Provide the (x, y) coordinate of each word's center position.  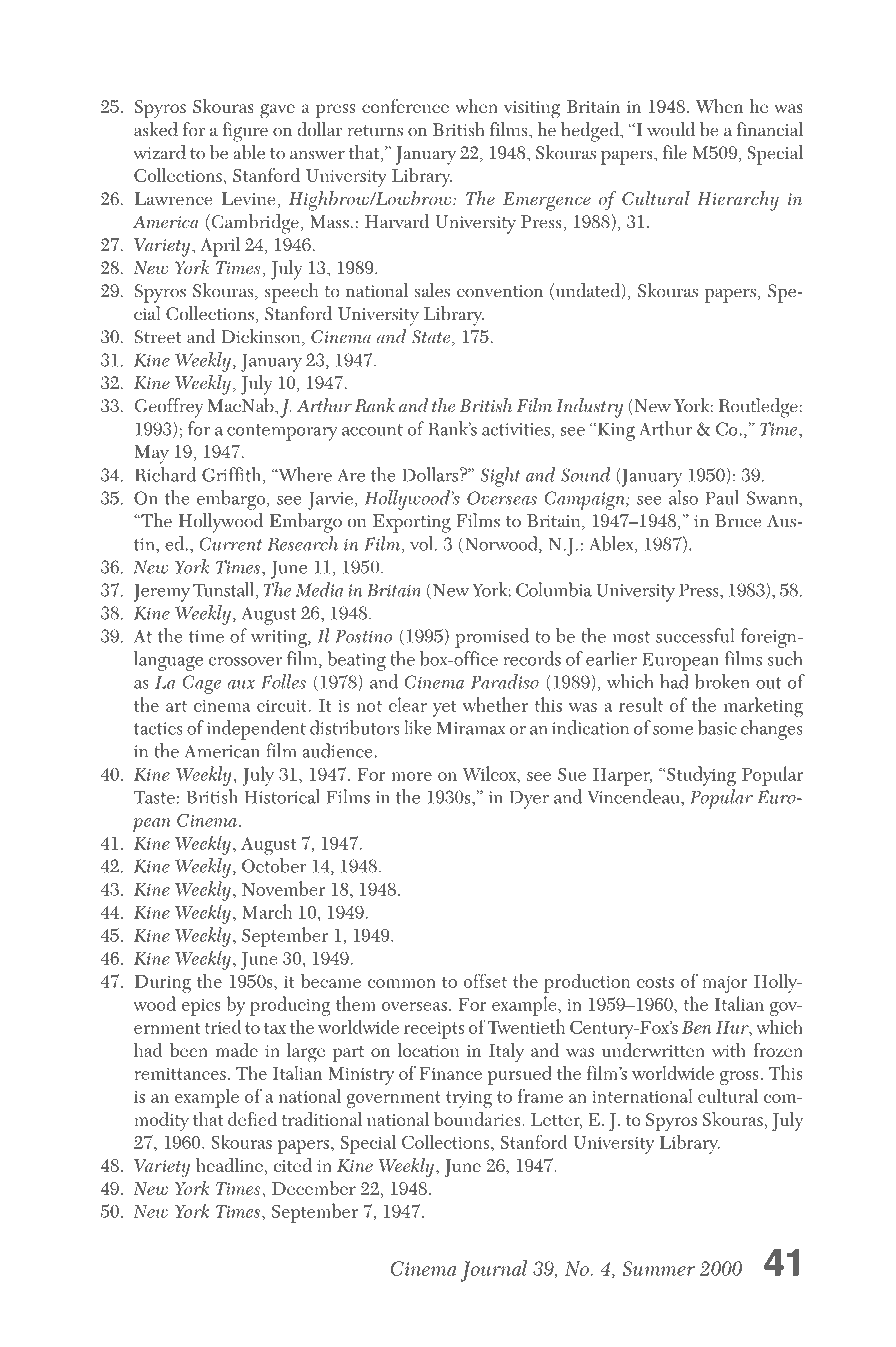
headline (229, 1165)
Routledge (758, 408)
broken (722, 681)
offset (485, 981)
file (675, 152)
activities (516, 429)
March (267, 911)
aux (241, 684)
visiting (532, 110)
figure (245, 132)
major (725, 984)
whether (495, 704)
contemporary (282, 432)
